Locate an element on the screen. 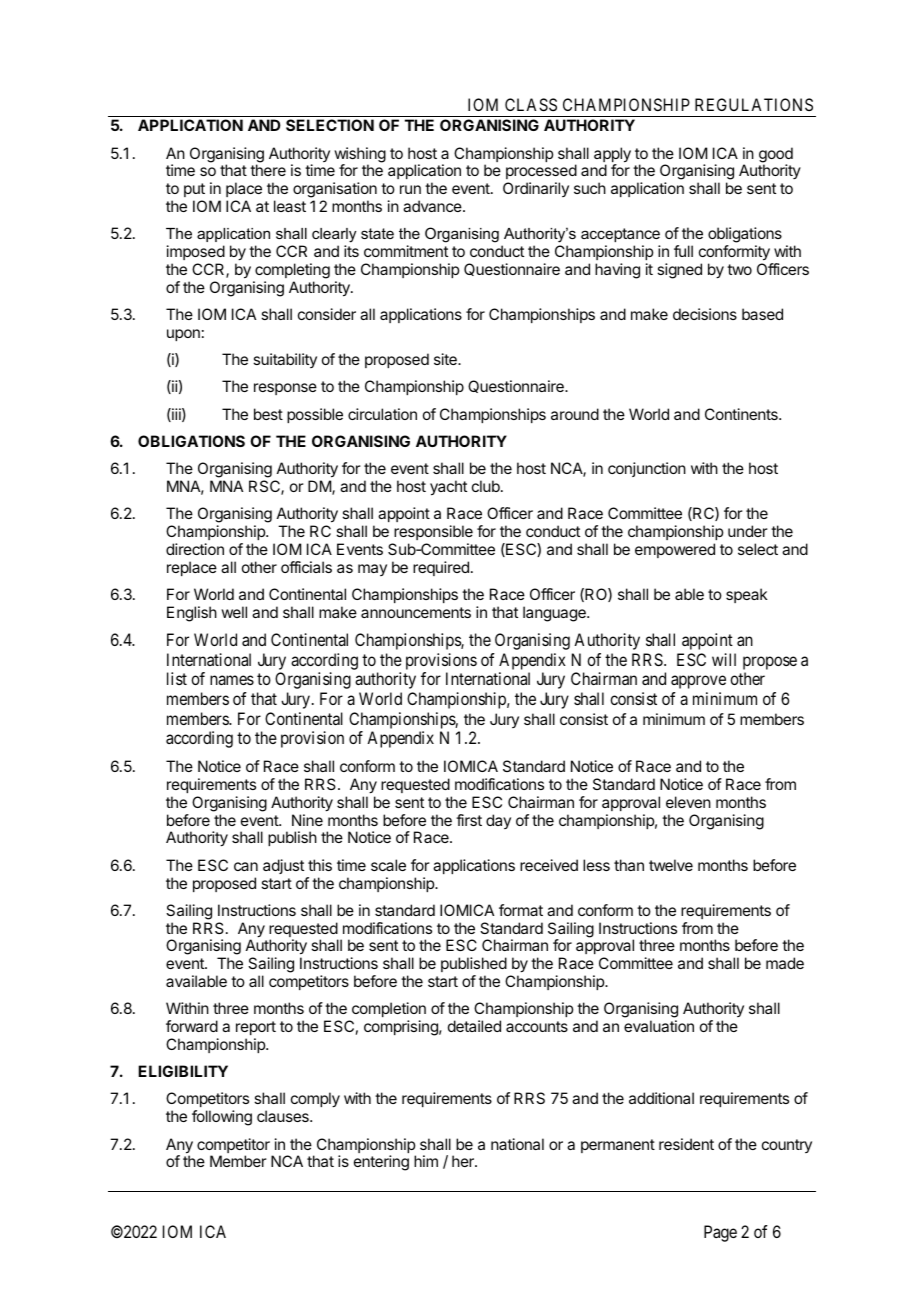  Page is located at coordinates (720, 1233).
